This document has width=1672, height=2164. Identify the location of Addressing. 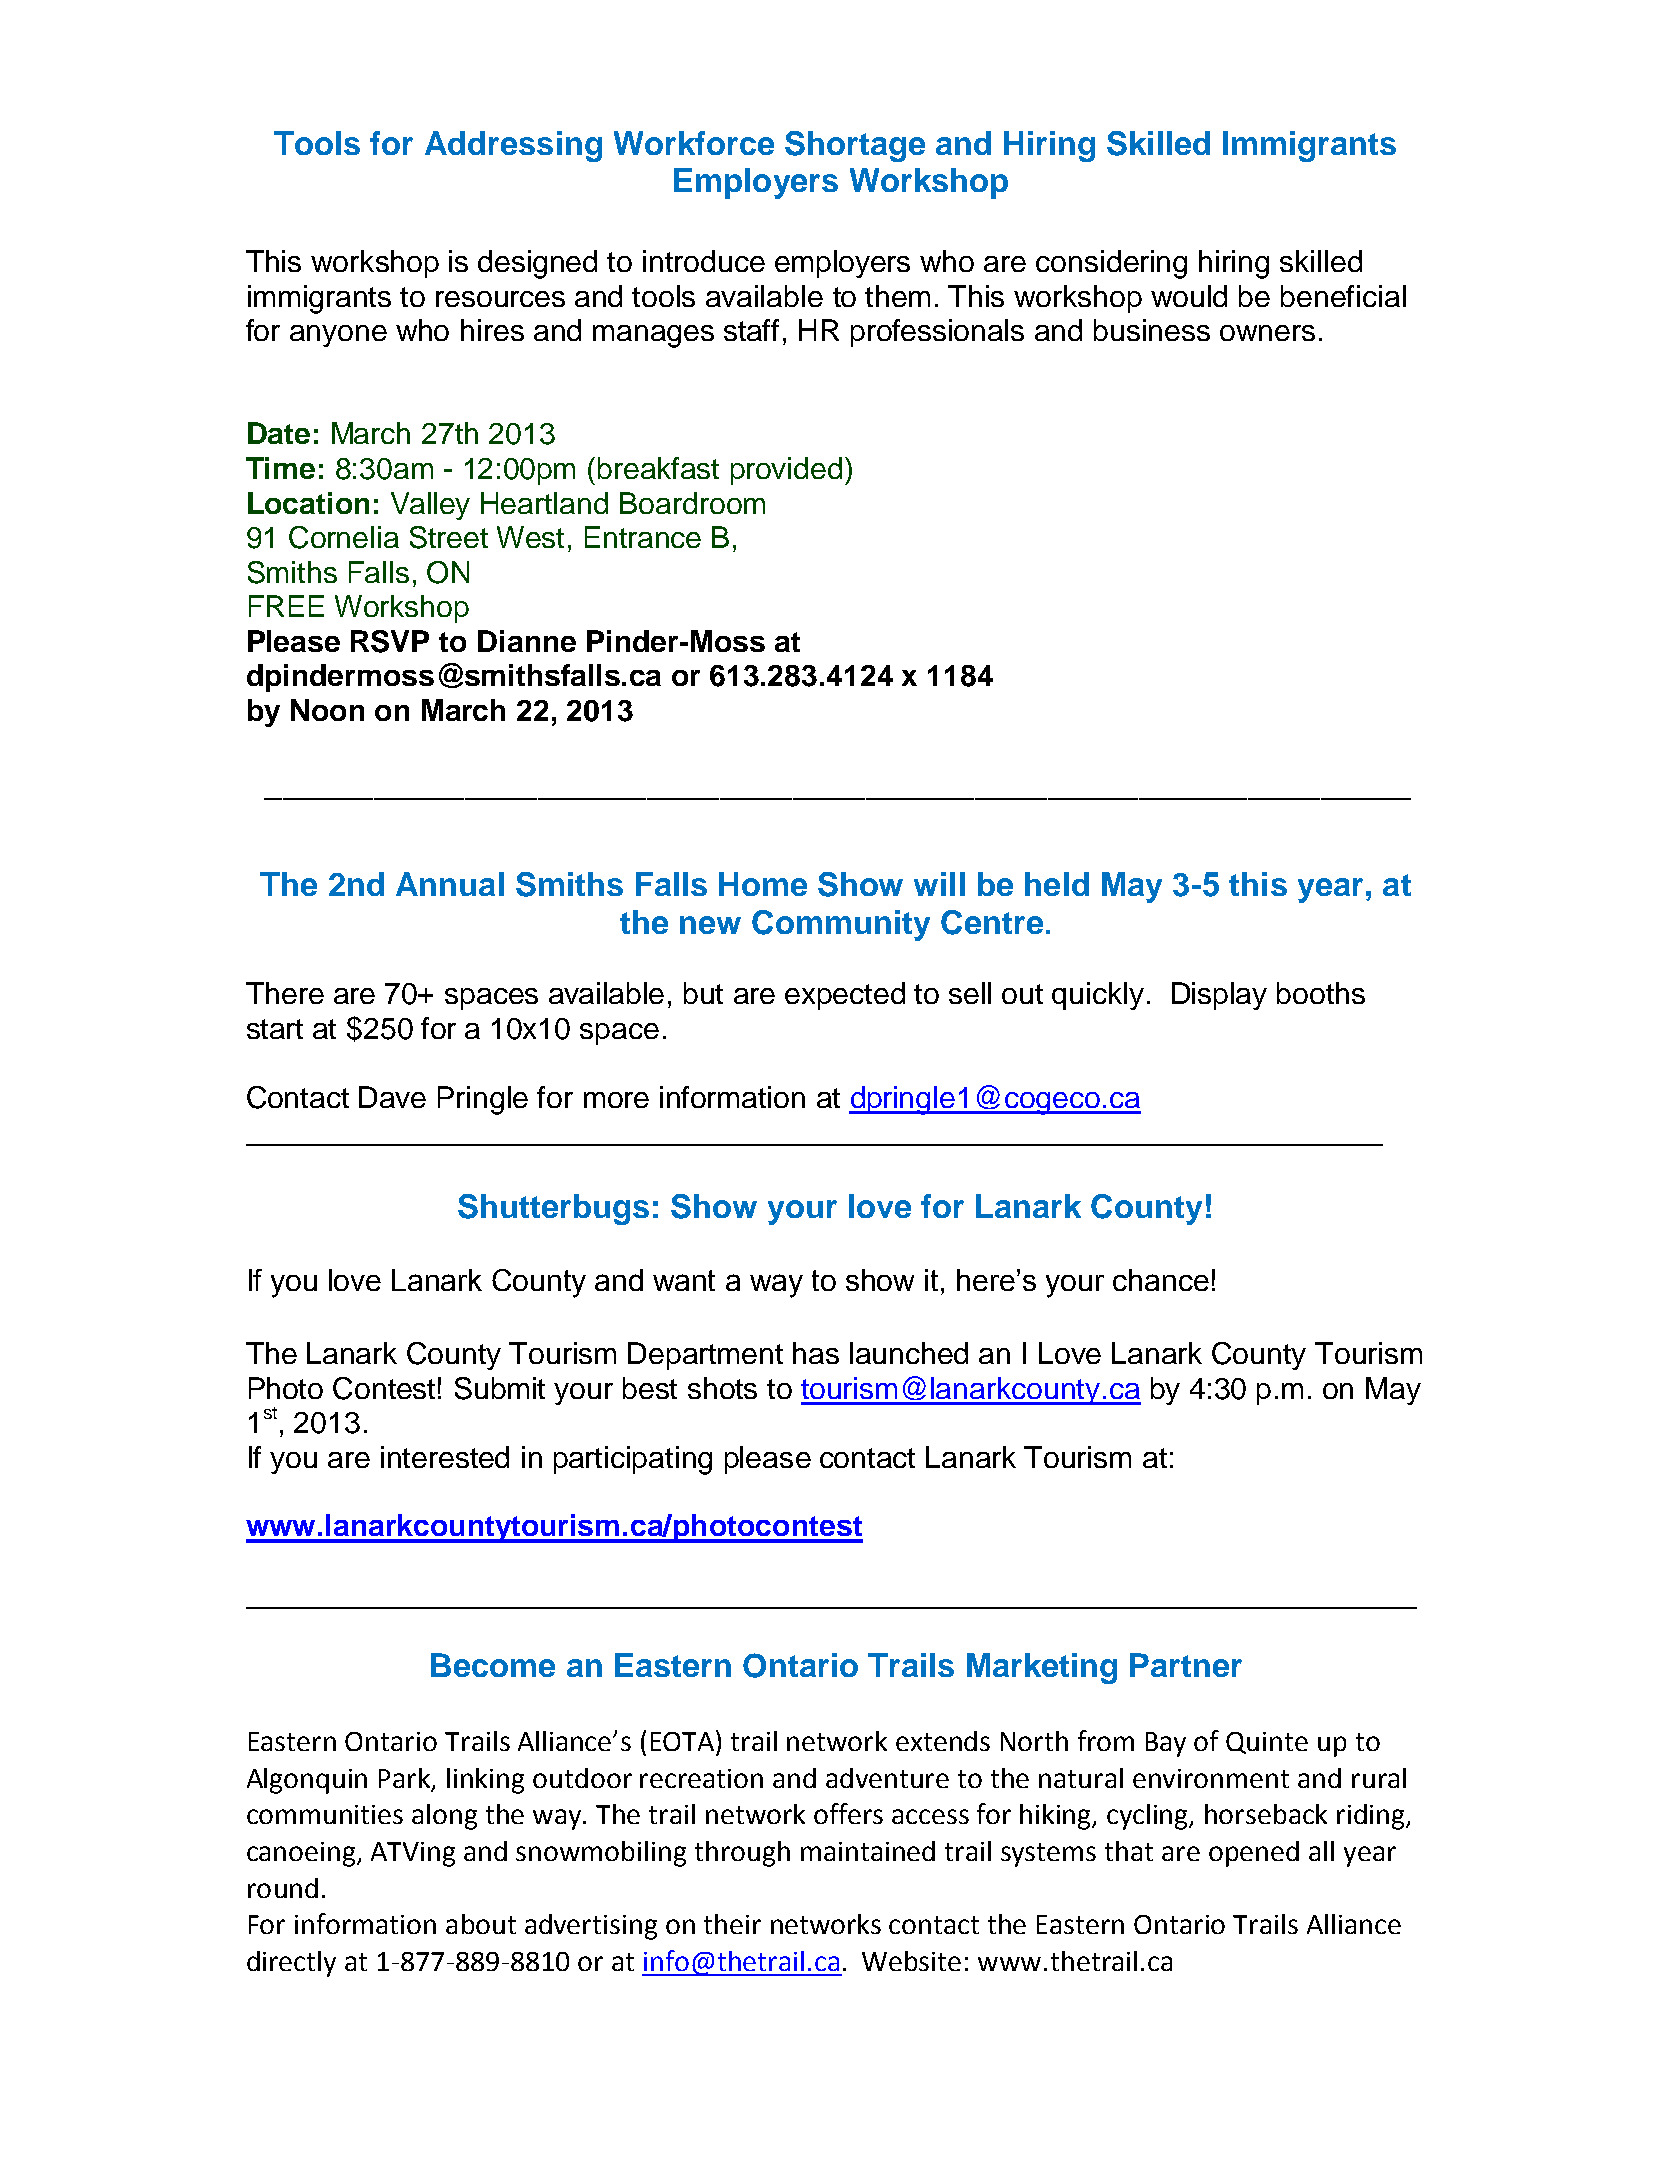
(513, 146).
